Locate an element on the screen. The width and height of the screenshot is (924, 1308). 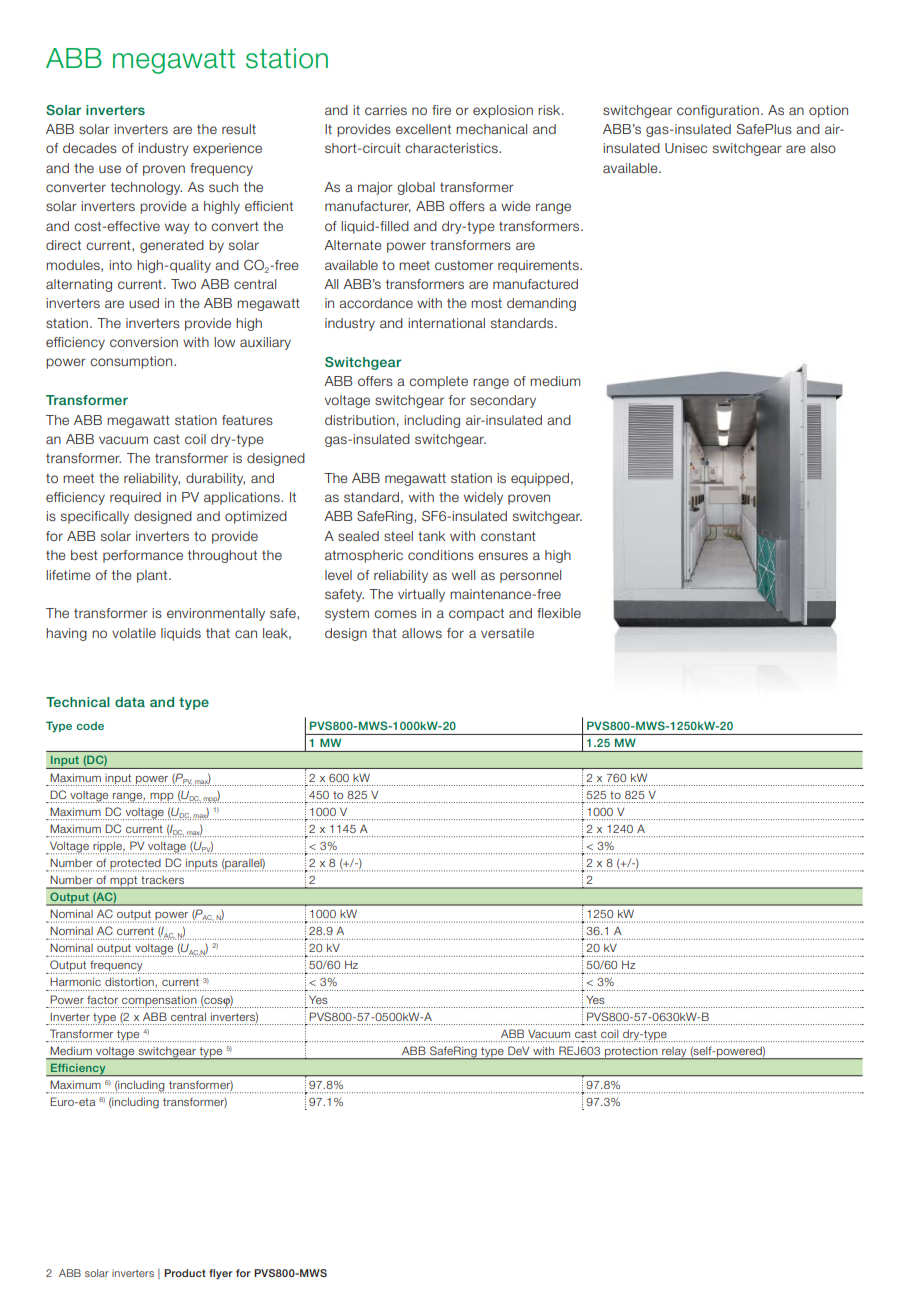
characteristics is located at coordinates (452, 148).
